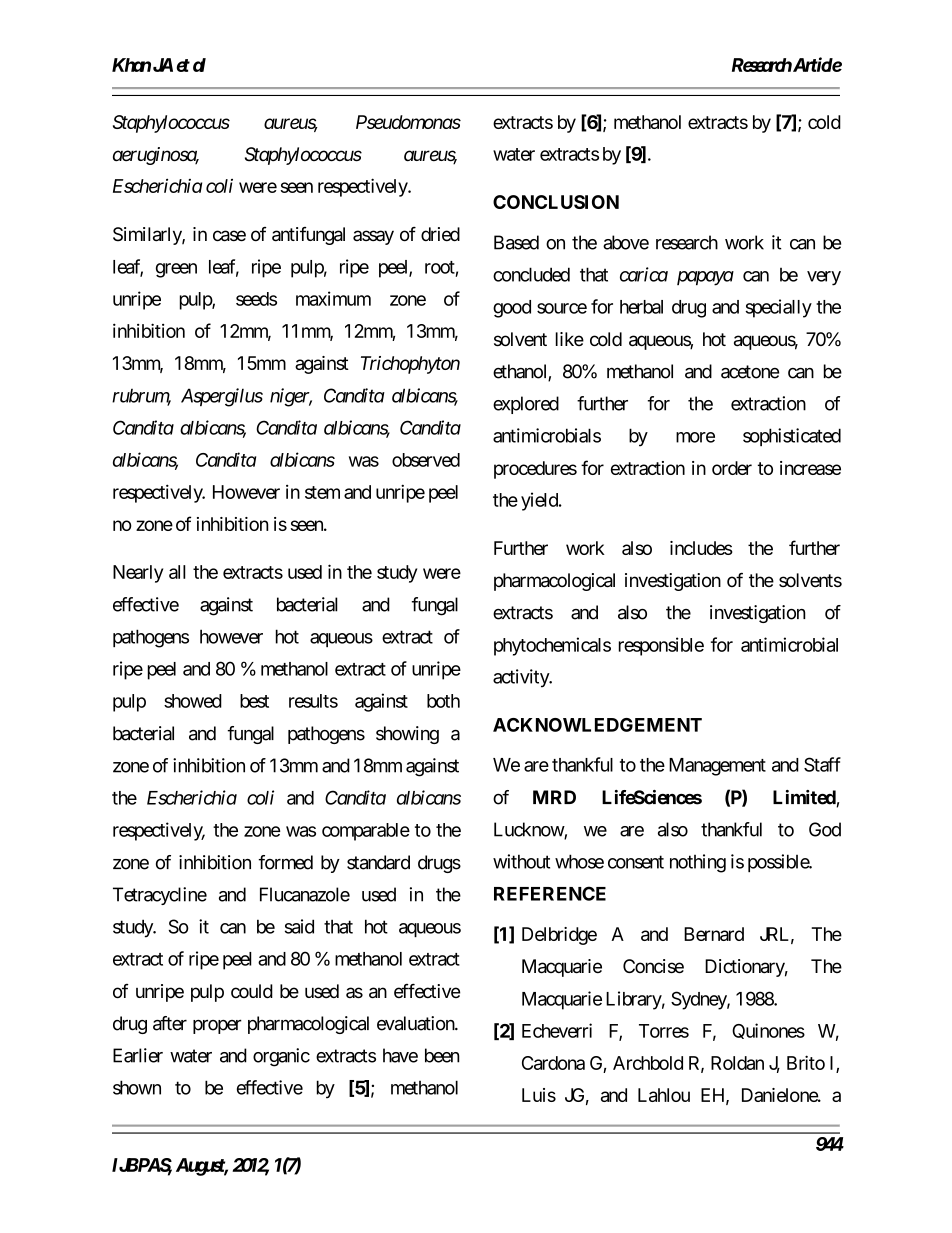 The height and width of the document is (1233, 952). Describe the element at coordinates (732, 468) in the document. I see `order` at that location.
